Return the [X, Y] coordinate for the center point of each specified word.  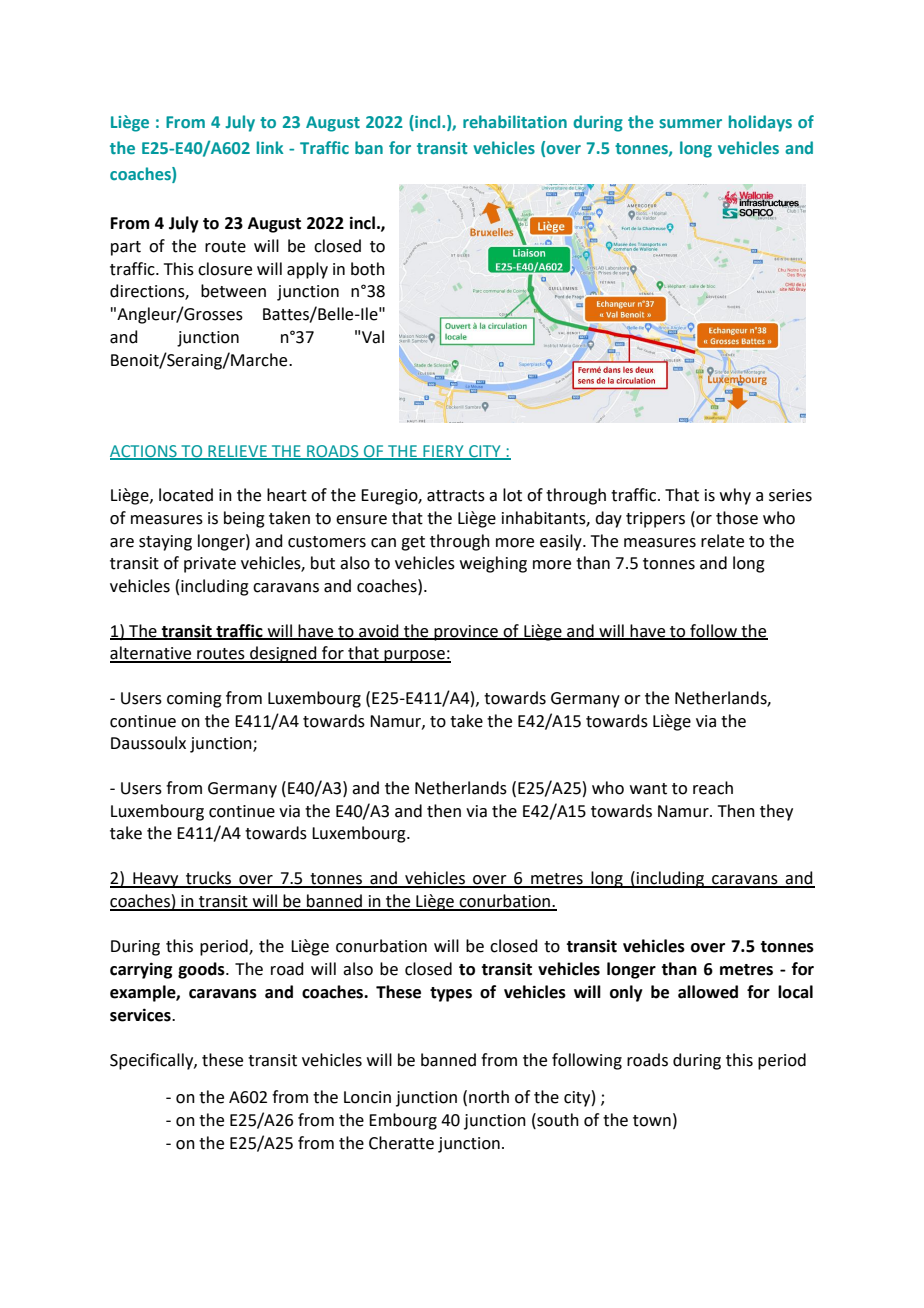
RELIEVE [237, 452]
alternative [152, 654]
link [270, 147]
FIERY [443, 452]
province [466, 633]
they [776, 812]
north [489, 1097]
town [652, 1121]
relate [722, 541]
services [141, 1015]
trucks [209, 879]
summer [690, 123]
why [735, 496]
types [451, 994]
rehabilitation [515, 121]
